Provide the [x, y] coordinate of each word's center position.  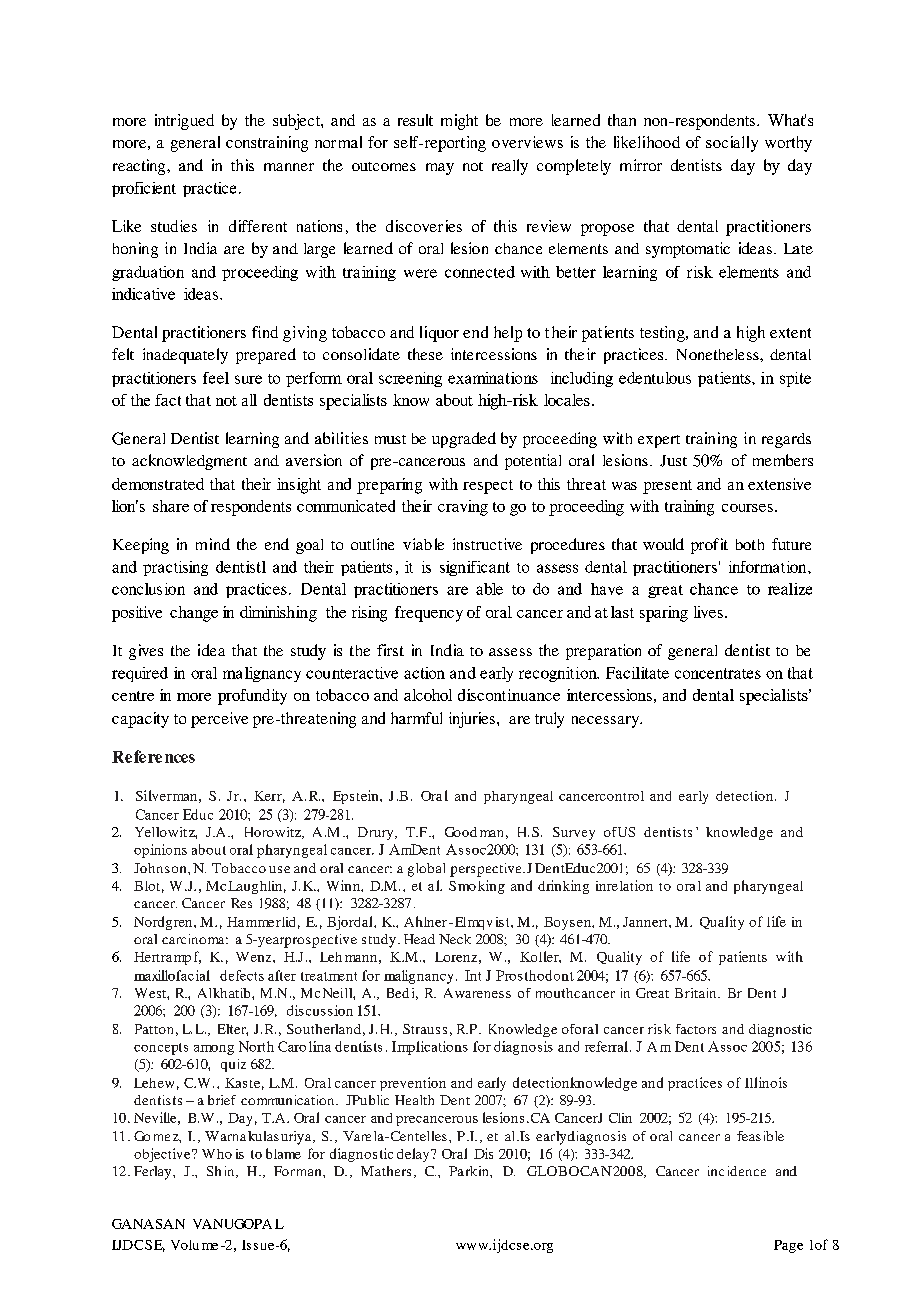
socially [732, 144]
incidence [737, 1171]
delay [414, 1155]
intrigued [184, 122]
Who [217, 1154]
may [440, 169]
